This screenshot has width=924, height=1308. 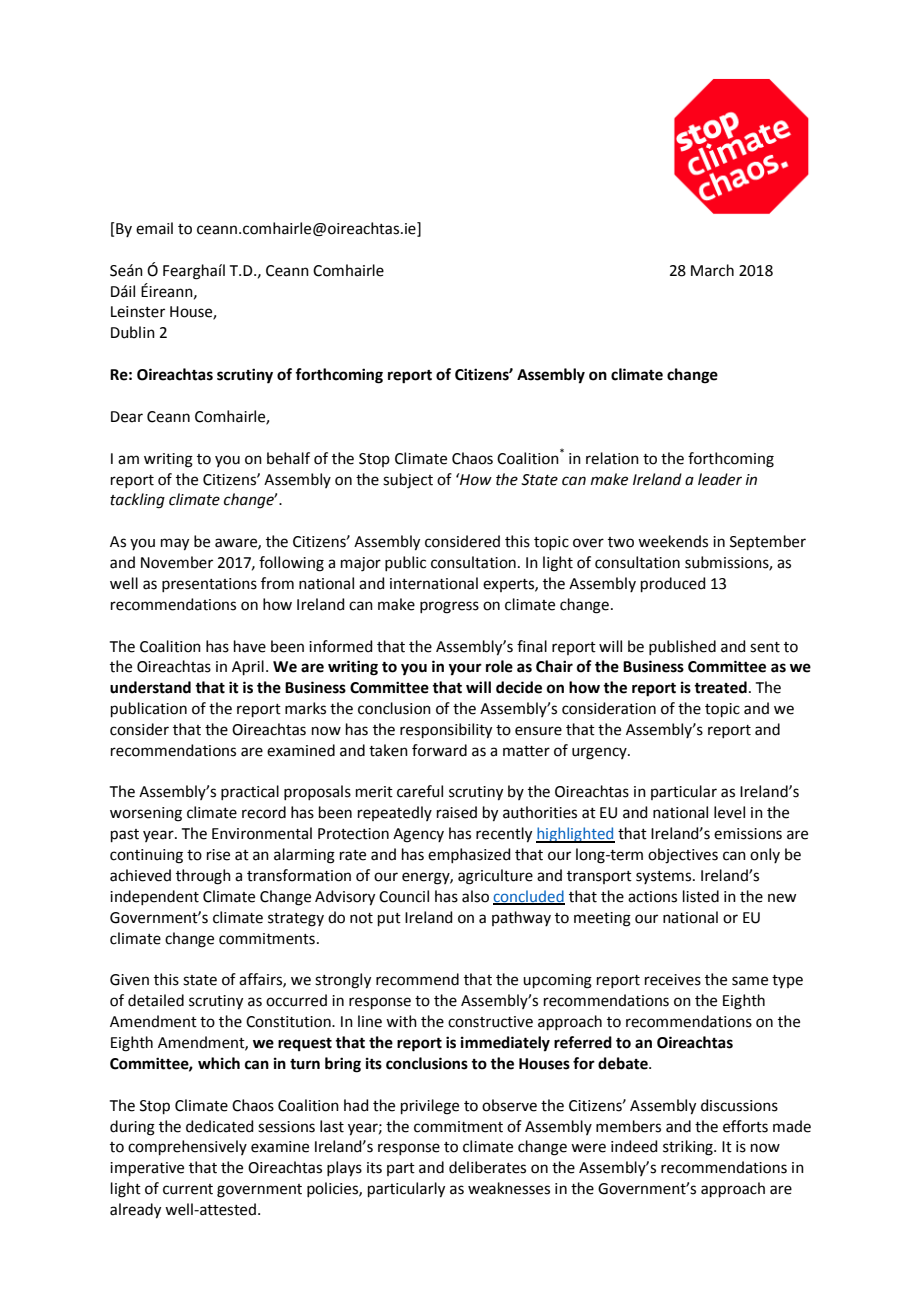 I want to click on responsibility, so click(x=446, y=731).
